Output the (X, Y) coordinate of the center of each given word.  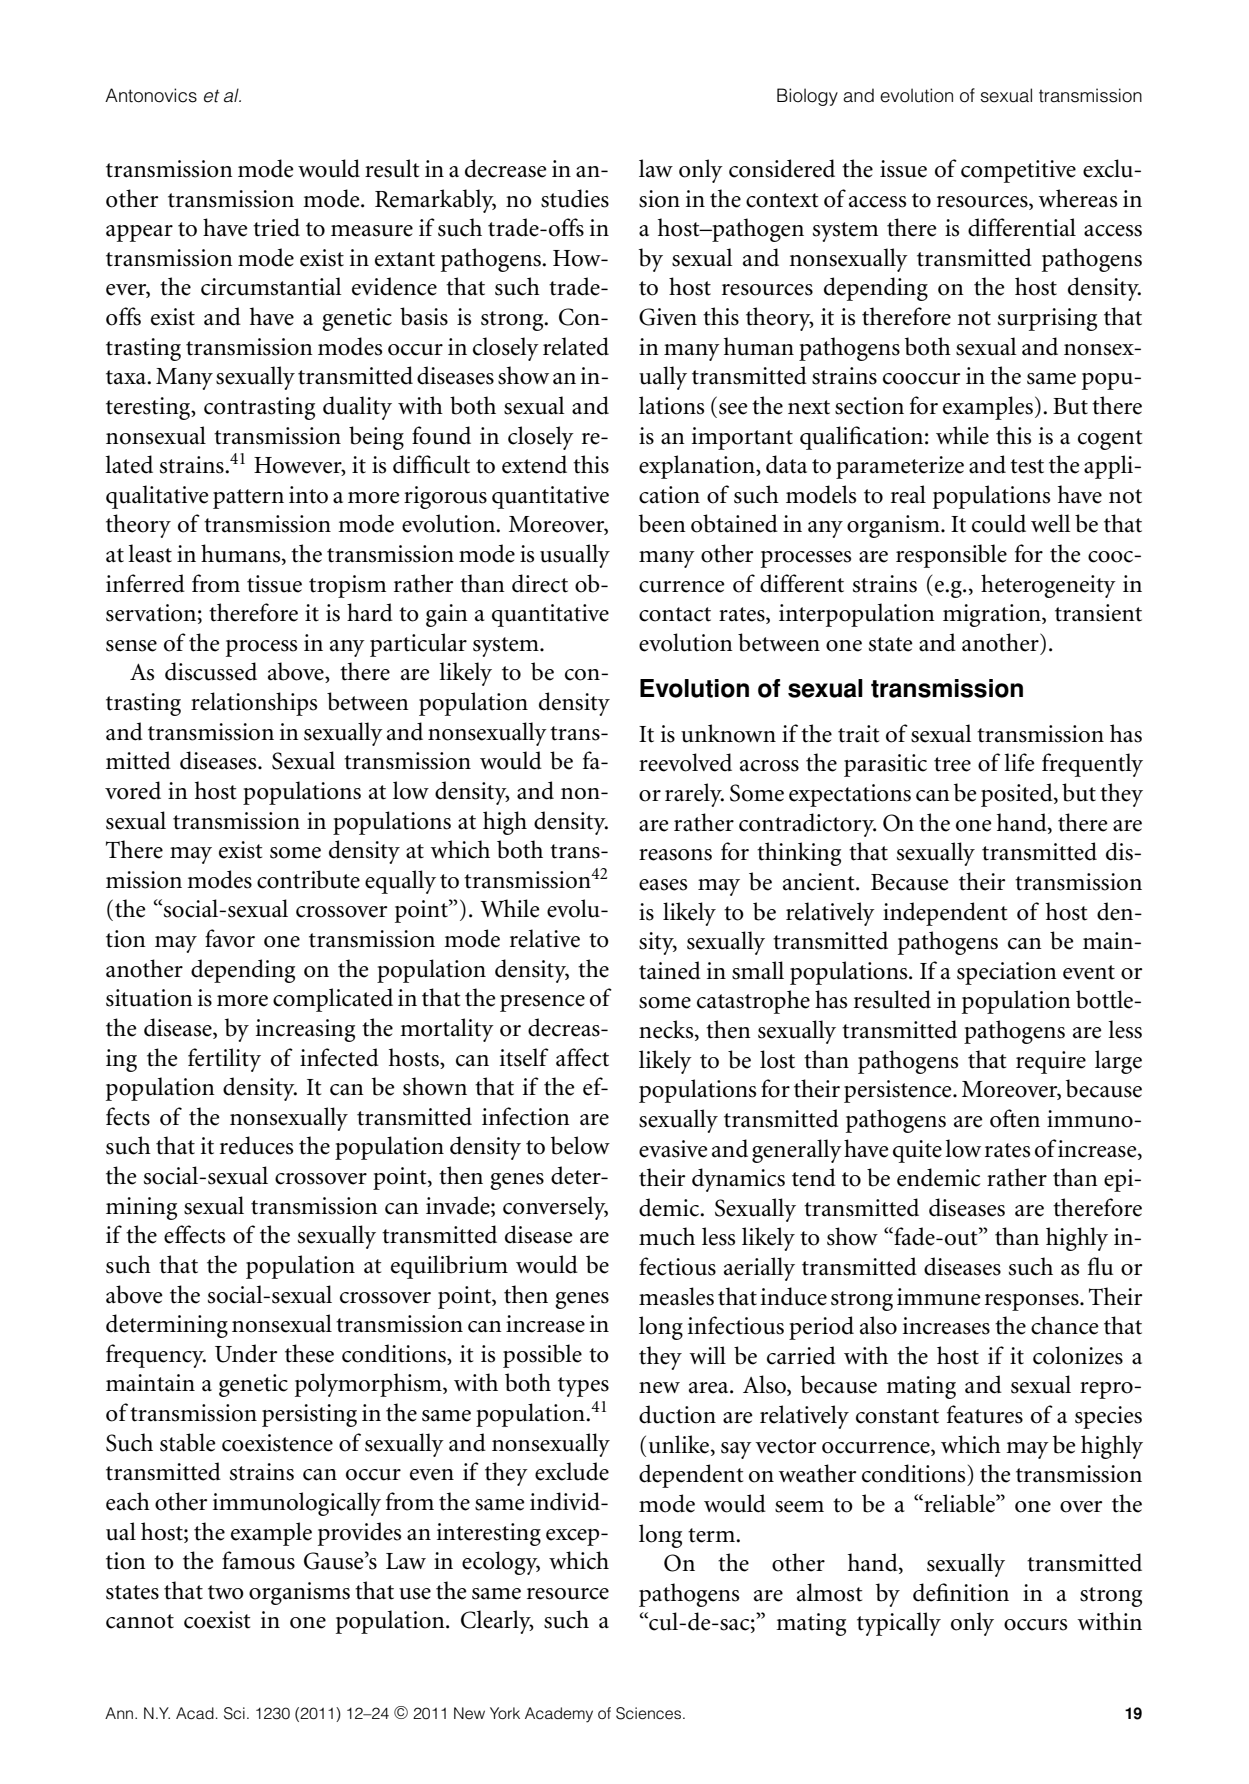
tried (276, 227)
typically (899, 1624)
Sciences (650, 1713)
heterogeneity (1048, 586)
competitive (1018, 171)
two (226, 1592)
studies (575, 198)
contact (675, 614)
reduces (256, 1145)
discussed (211, 671)
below (580, 1145)
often (1015, 1118)
